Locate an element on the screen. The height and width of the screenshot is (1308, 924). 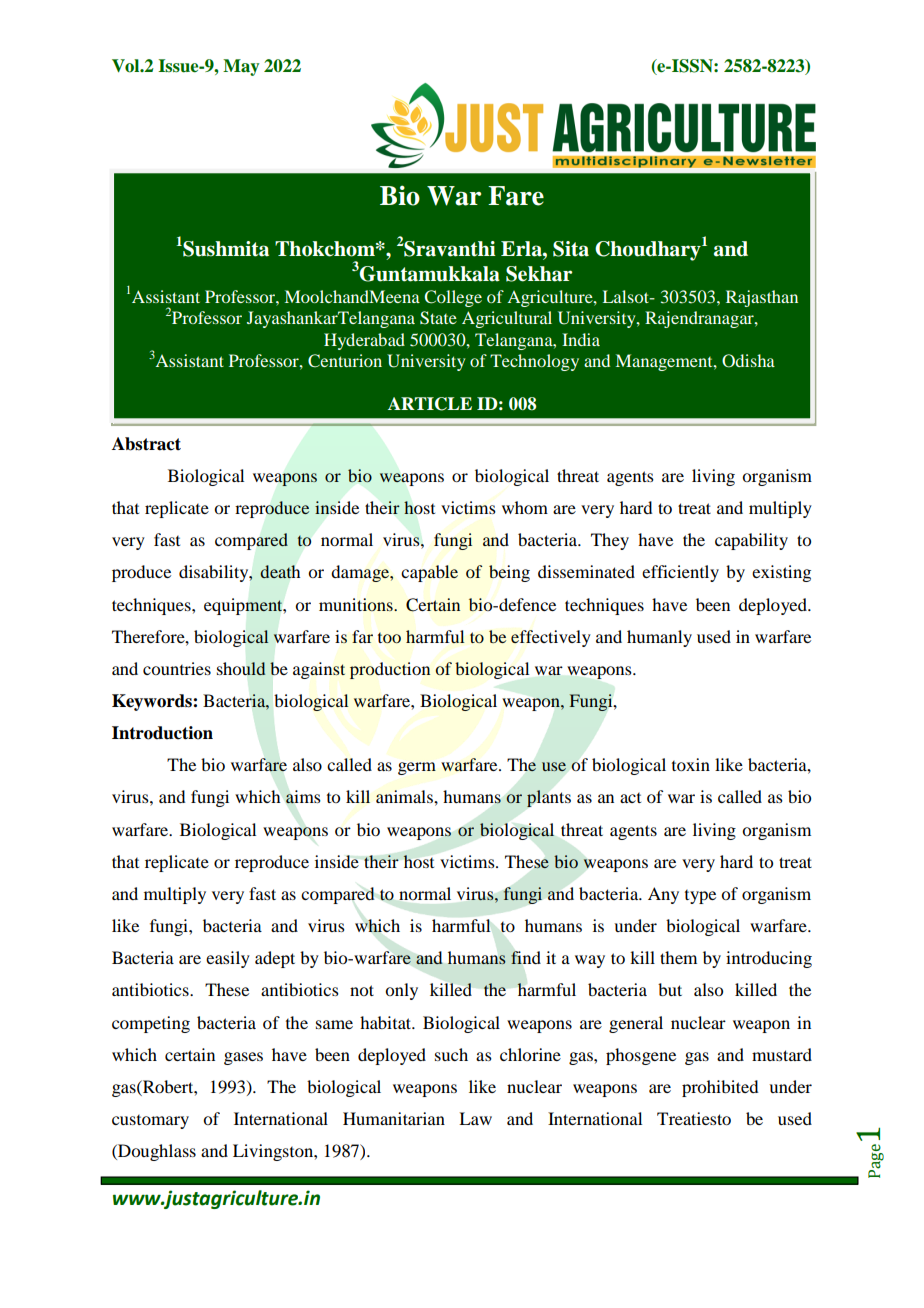
whom is located at coordinates (525, 507).
